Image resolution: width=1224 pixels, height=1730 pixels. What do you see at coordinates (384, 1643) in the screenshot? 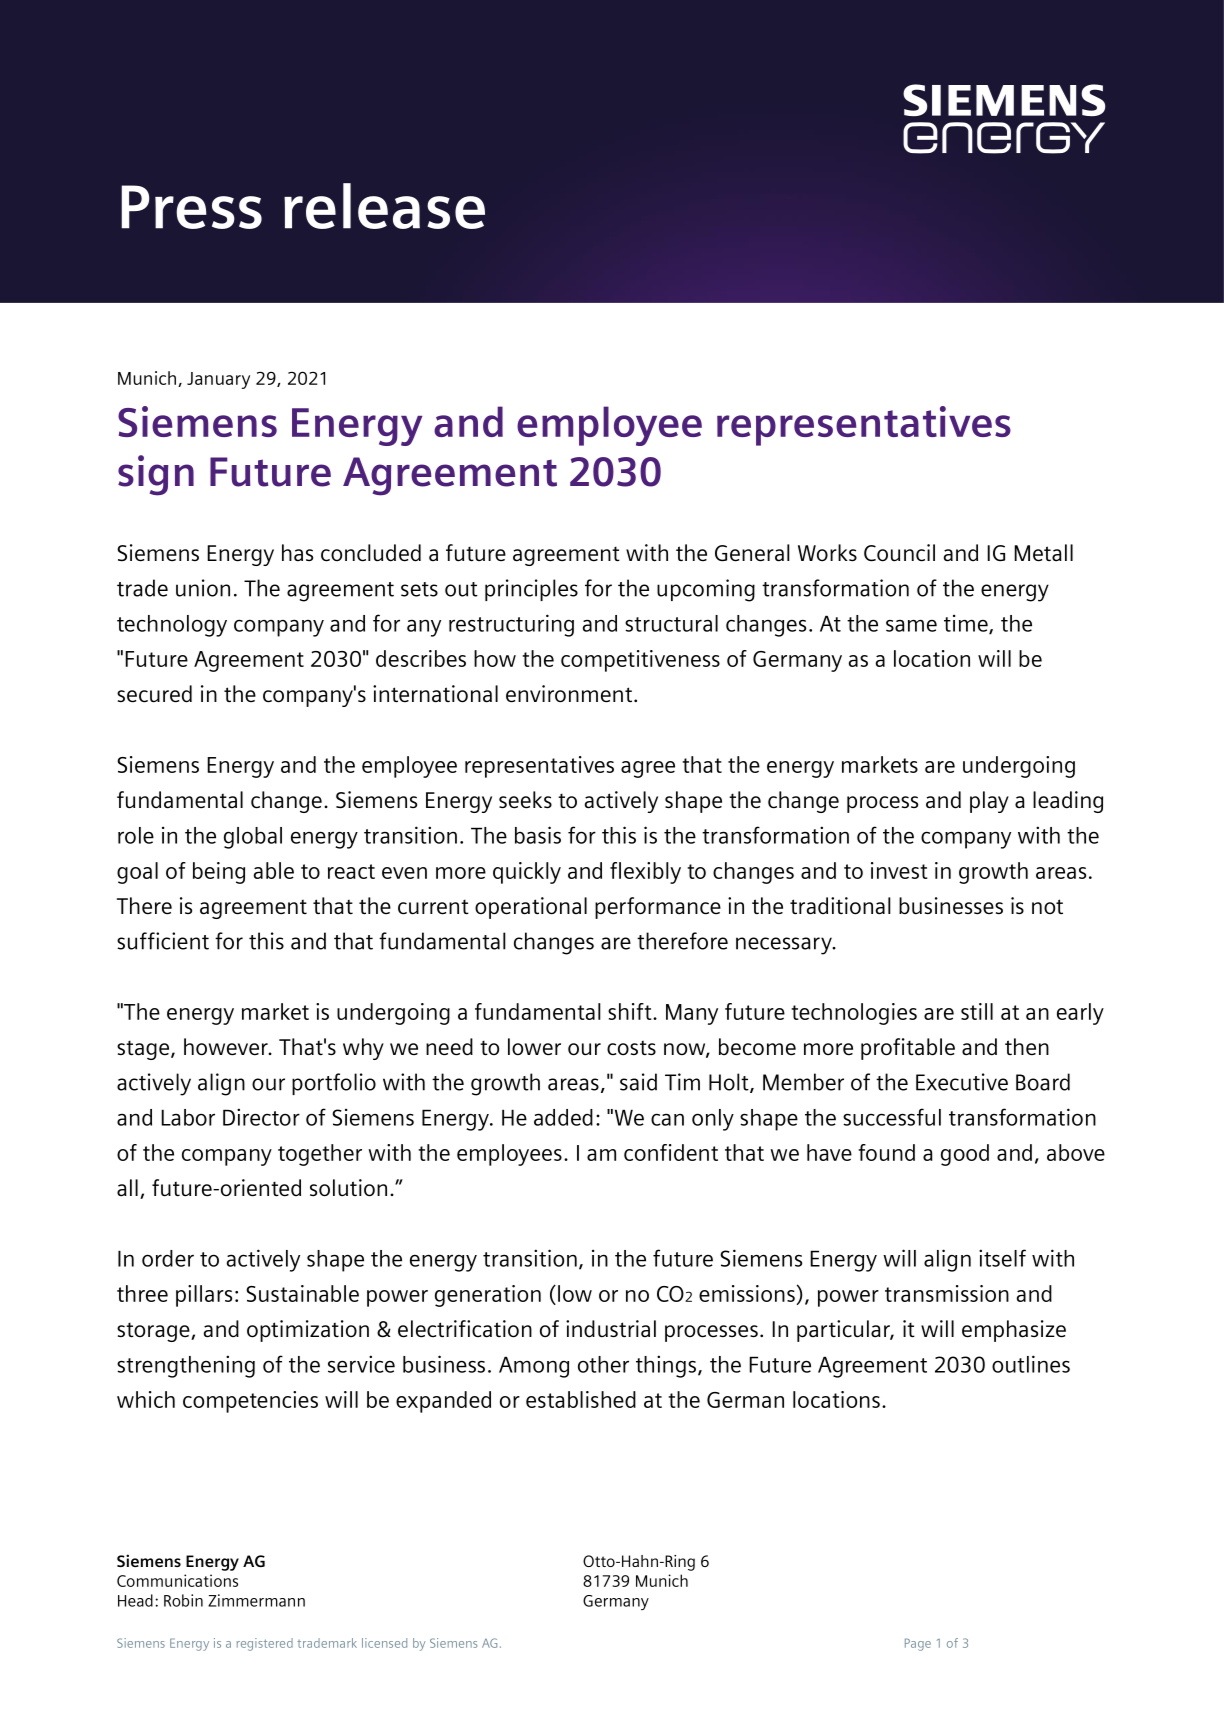
I see `licensed` at bounding box center [384, 1643].
